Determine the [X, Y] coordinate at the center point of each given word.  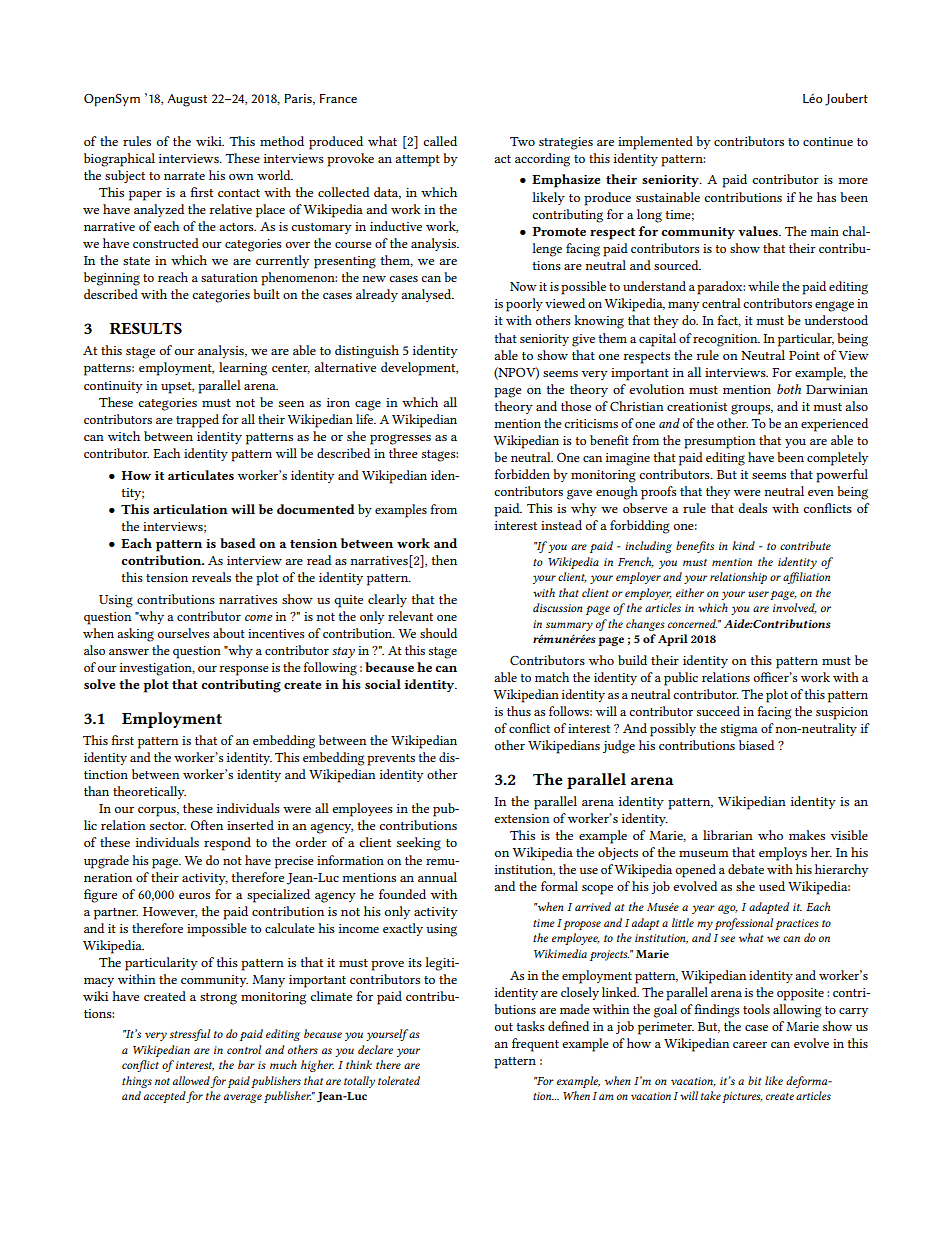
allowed [191, 1080]
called [440, 141]
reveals [211, 577]
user [758, 594]
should [438, 633]
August [187, 100]
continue [828, 141]
